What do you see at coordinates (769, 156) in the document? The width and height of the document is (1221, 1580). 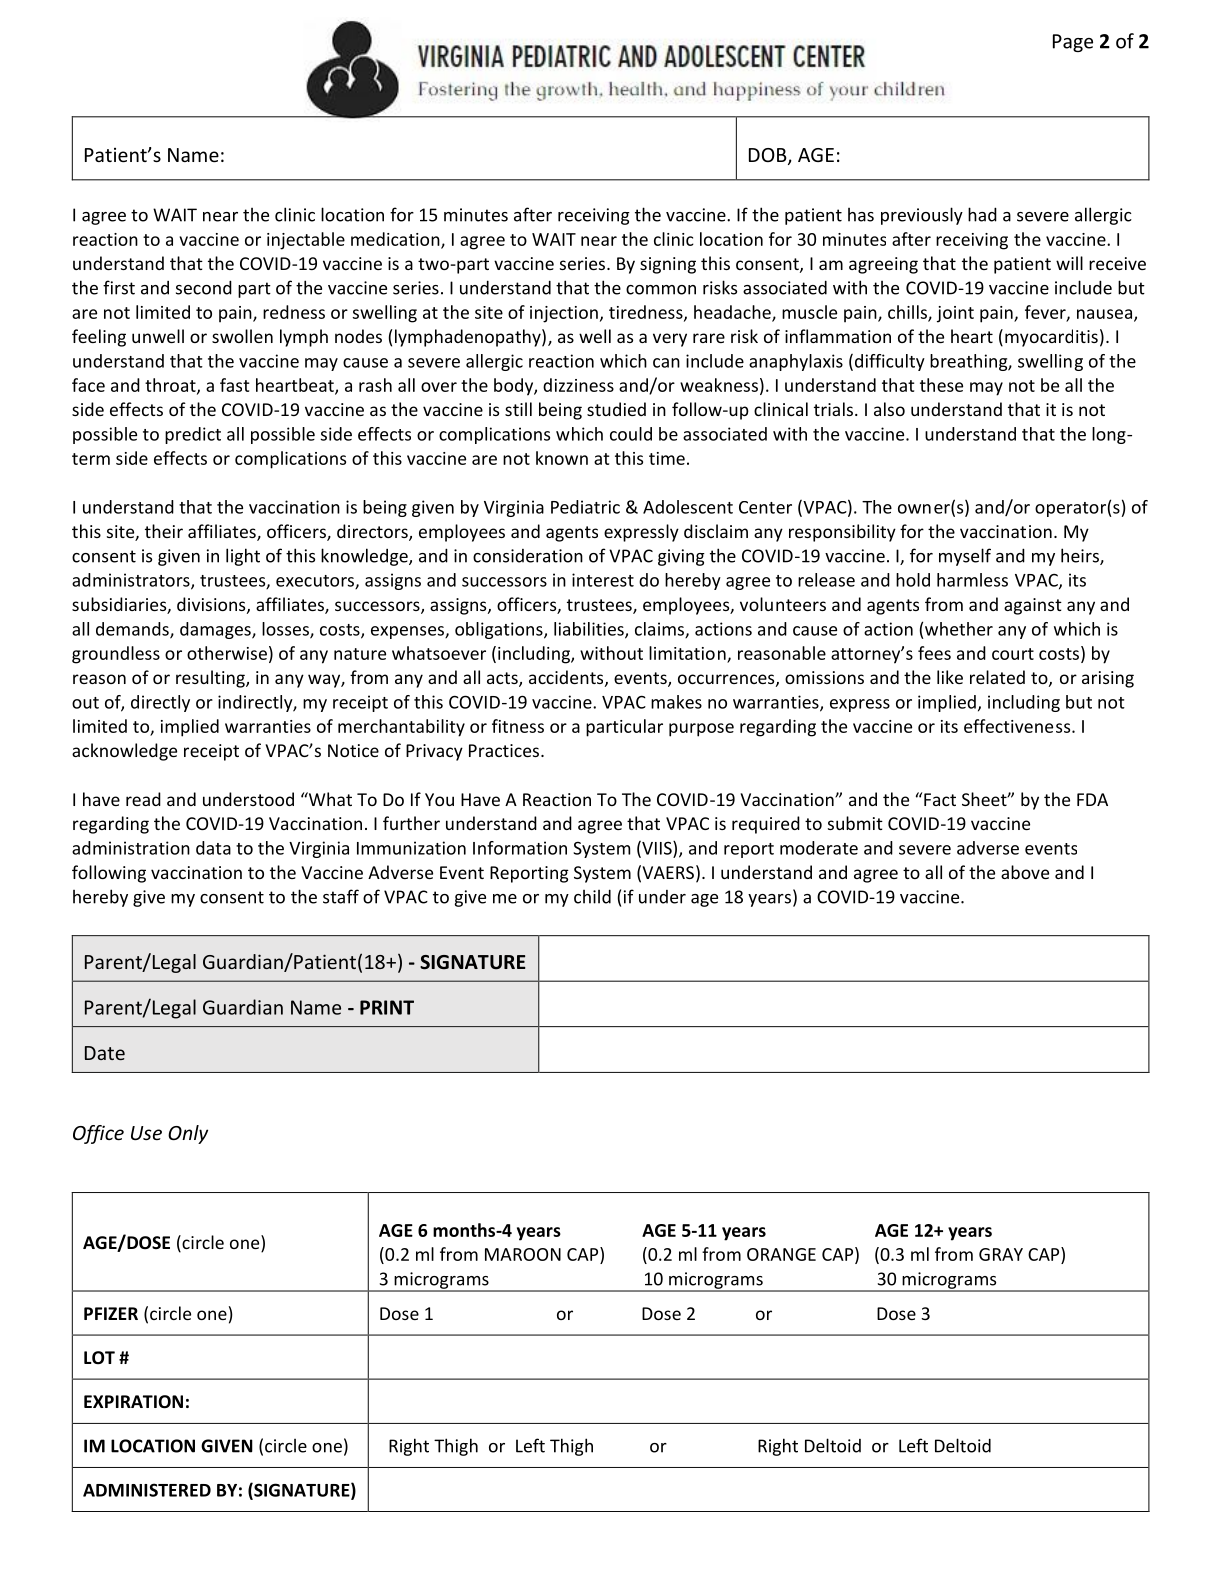 I see `DOB` at bounding box center [769, 156].
